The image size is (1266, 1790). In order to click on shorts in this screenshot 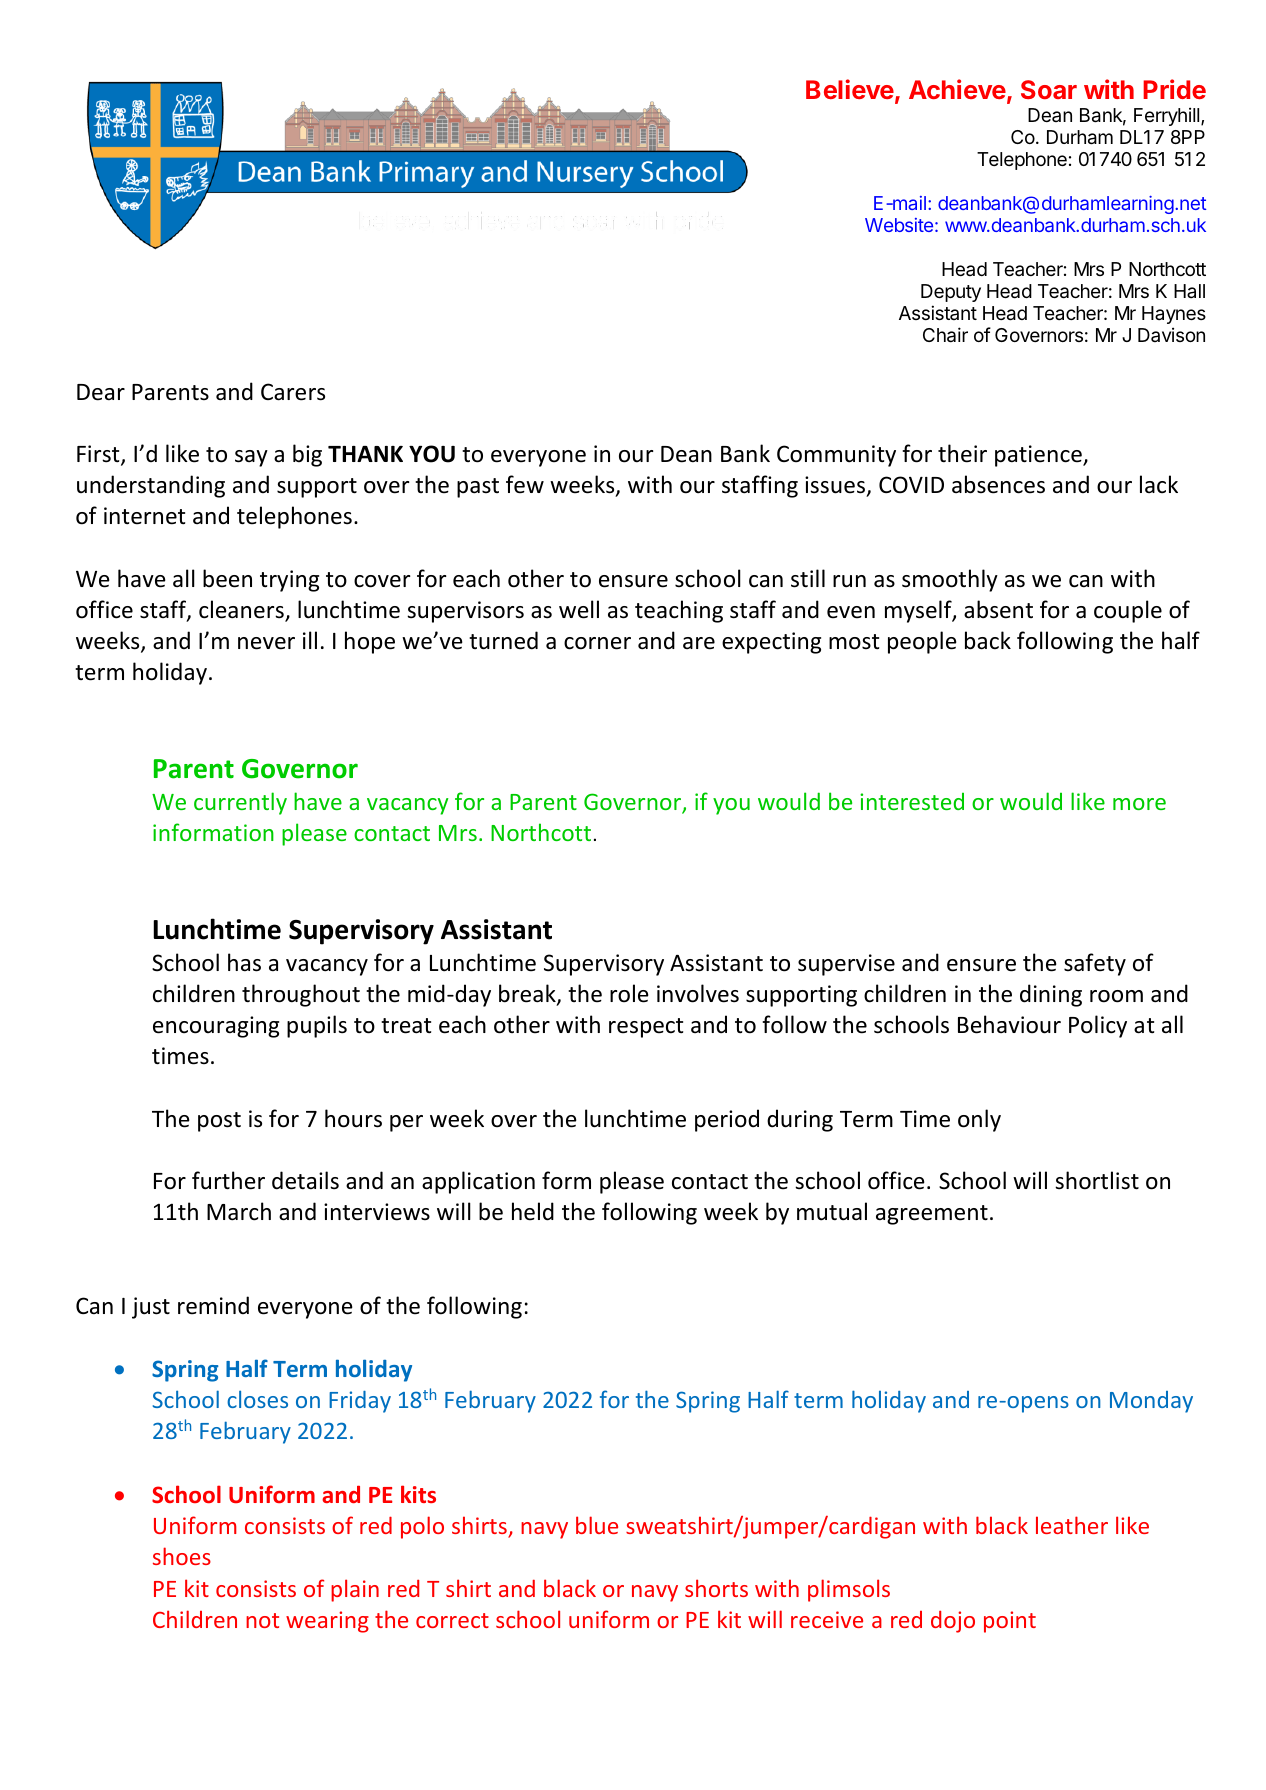, I will do `click(716, 1588)`.
